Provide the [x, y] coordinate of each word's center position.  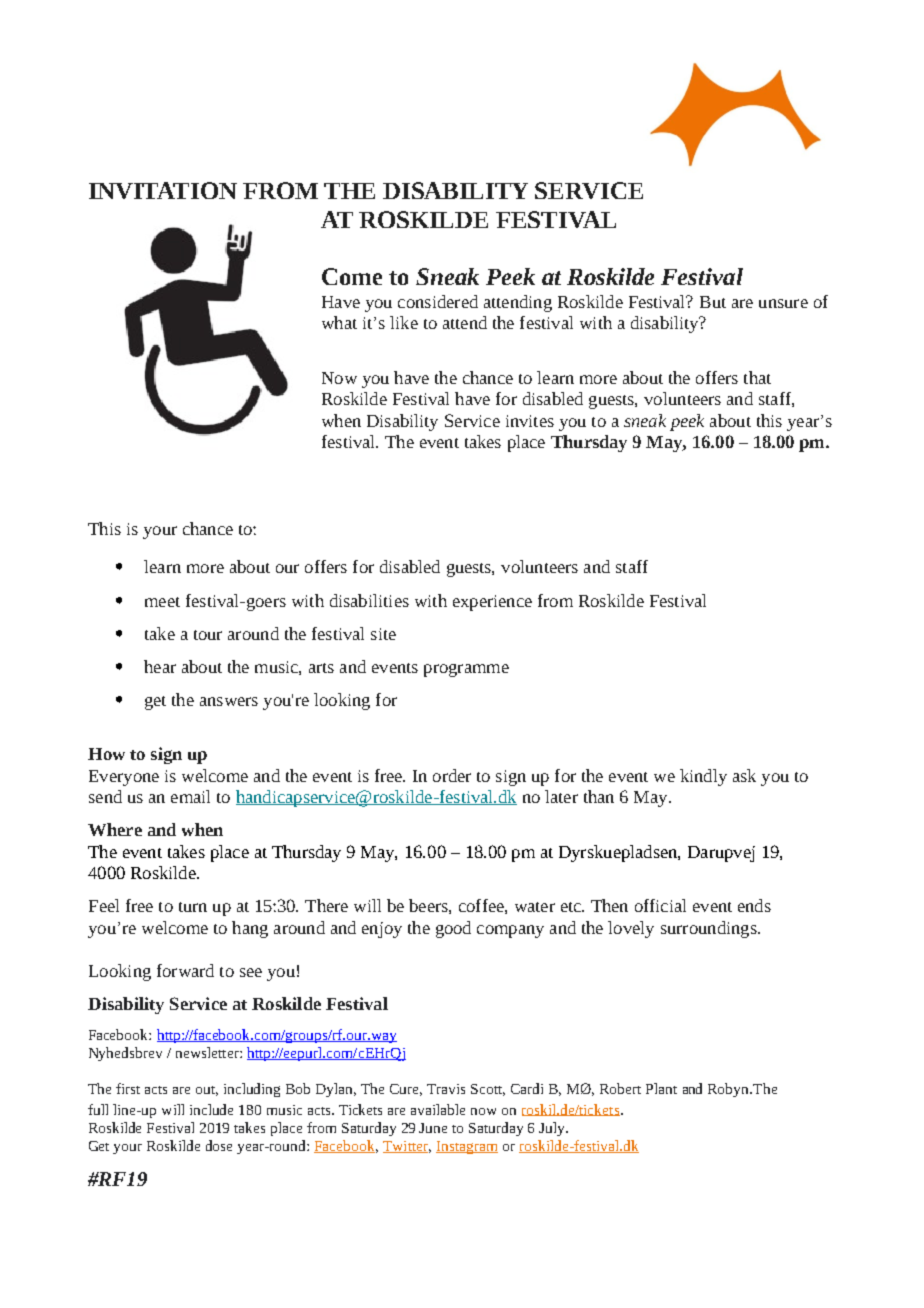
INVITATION [163, 190]
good [453, 929]
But [713, 302]
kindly [703, 777]
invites [530, 421]
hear [160, 666]
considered [438, 301]
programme [466, 670]
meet [162, 602]
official [660, 905]
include [211, 1109]
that [757, 377]
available [438, 1109]
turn [193, 907]
